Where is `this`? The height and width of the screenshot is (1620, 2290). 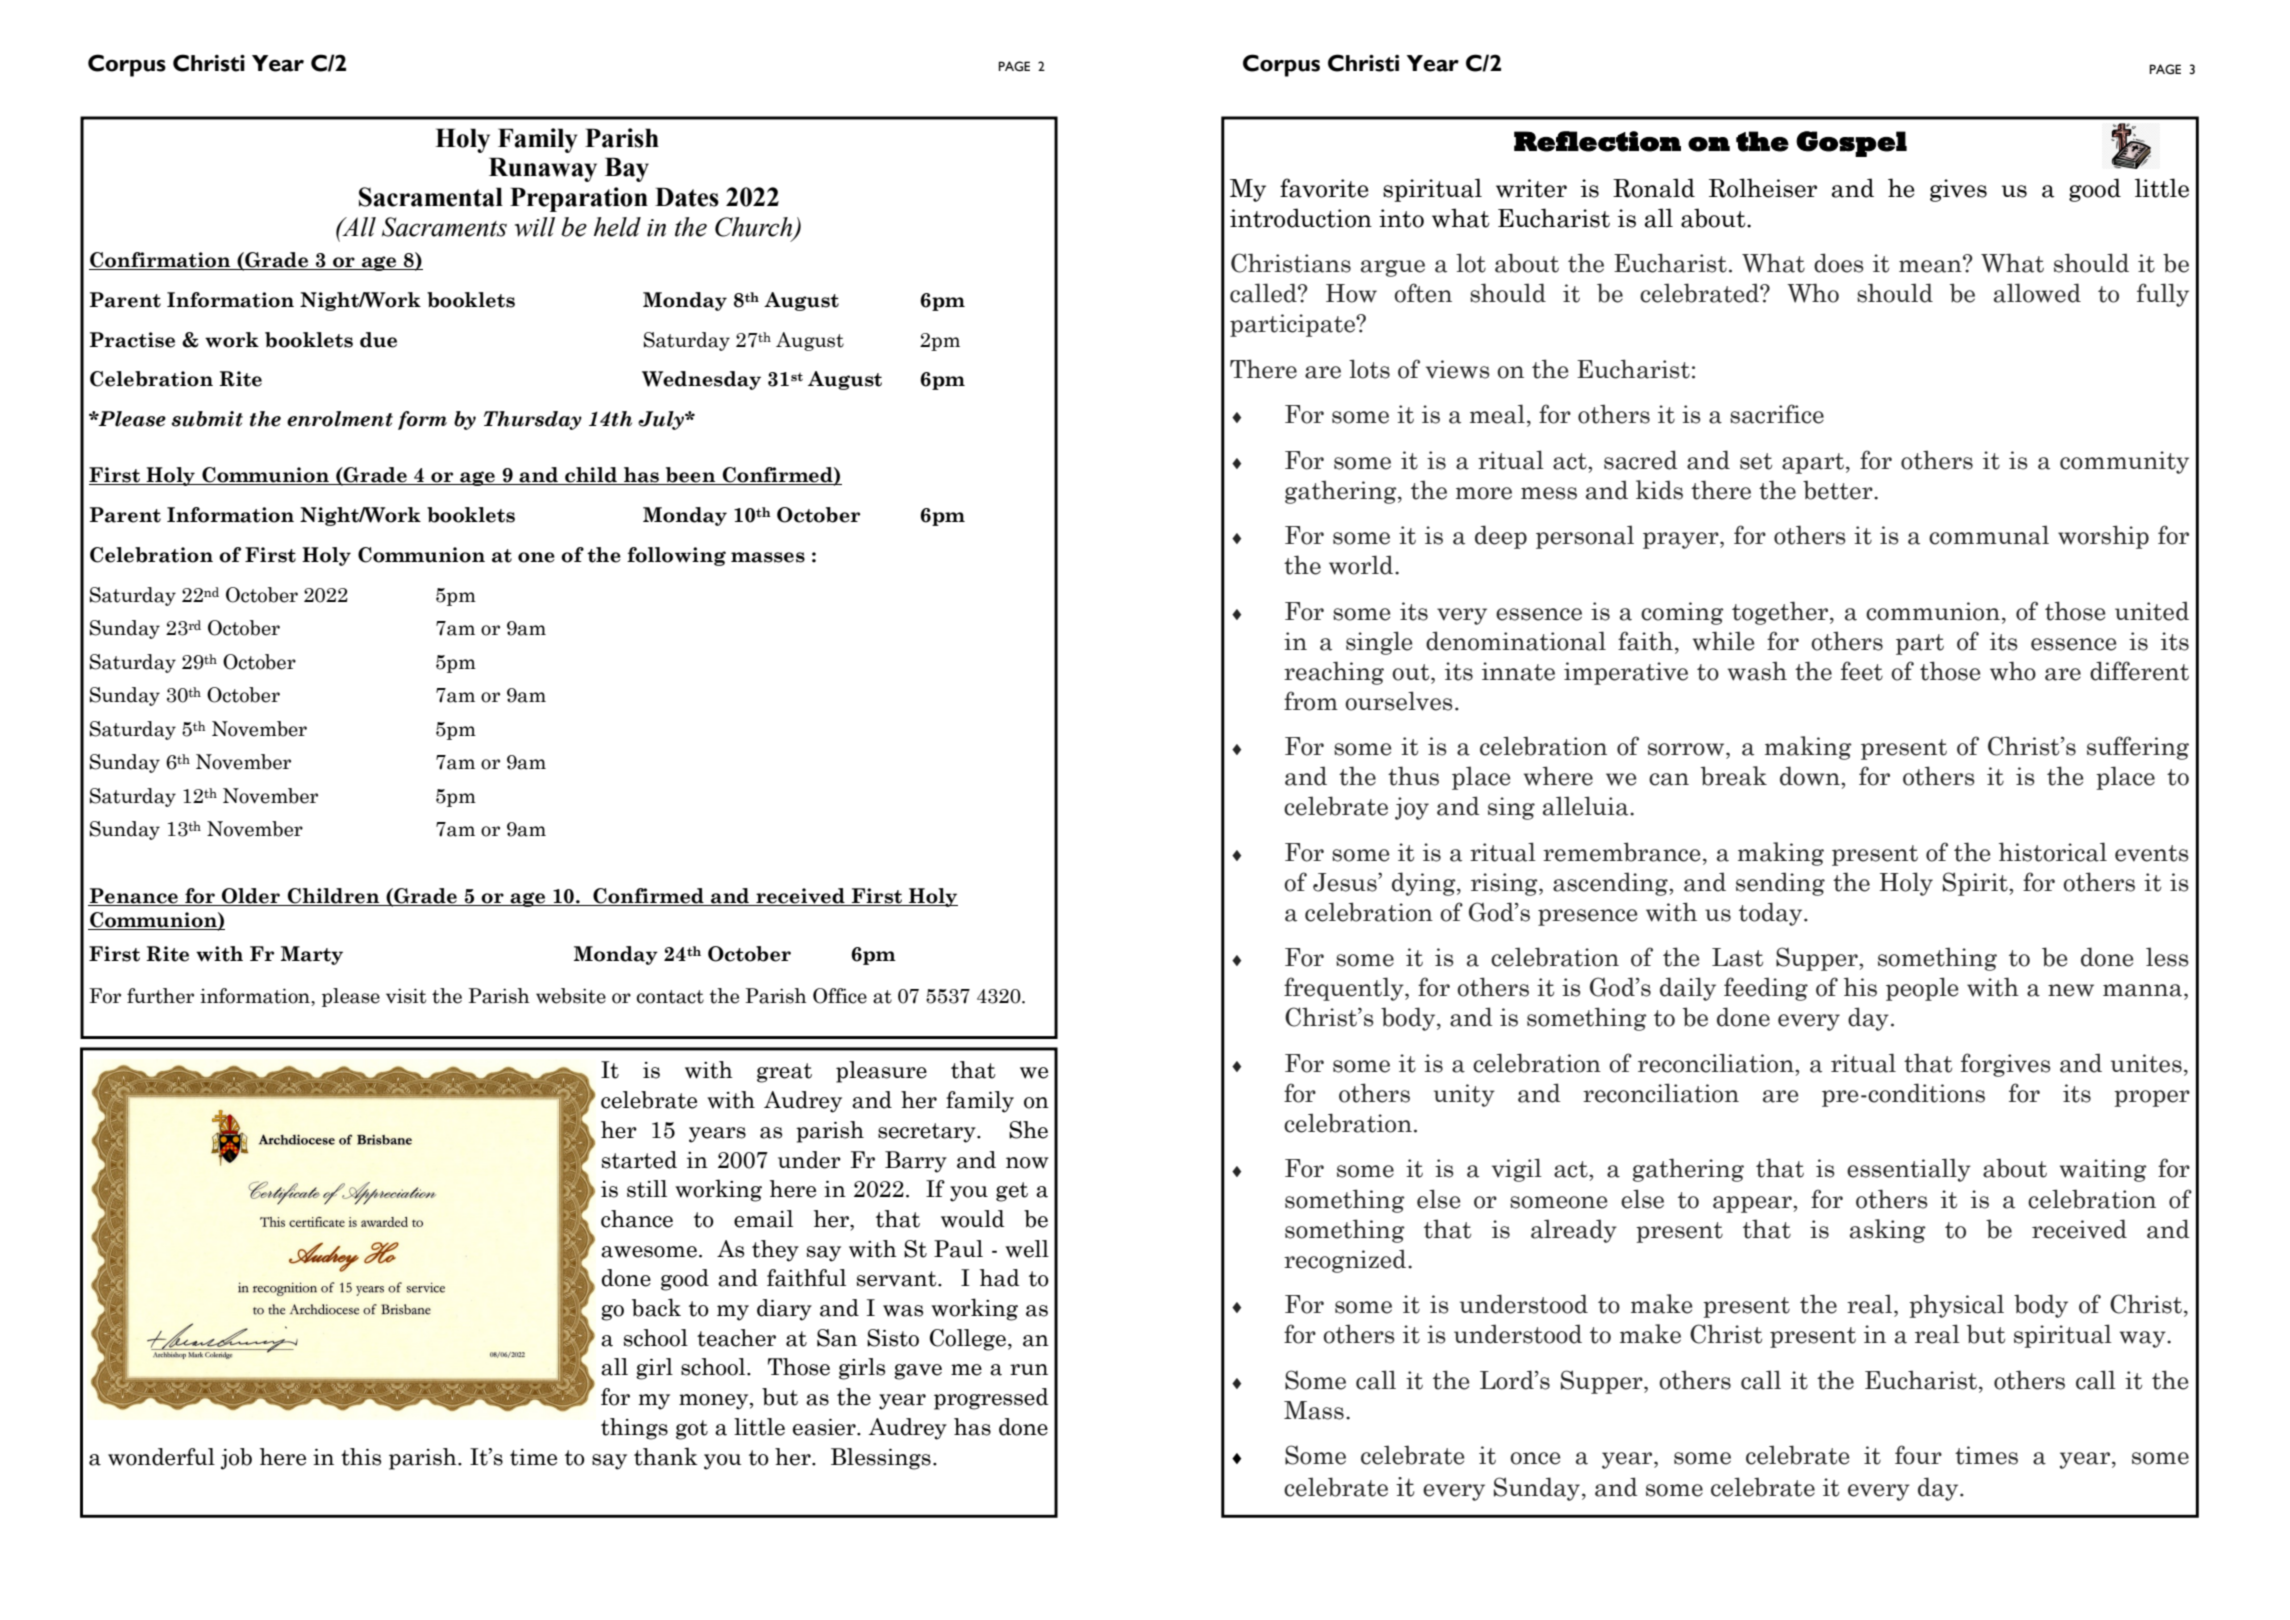
this is located at coordinates (361, 1457).
